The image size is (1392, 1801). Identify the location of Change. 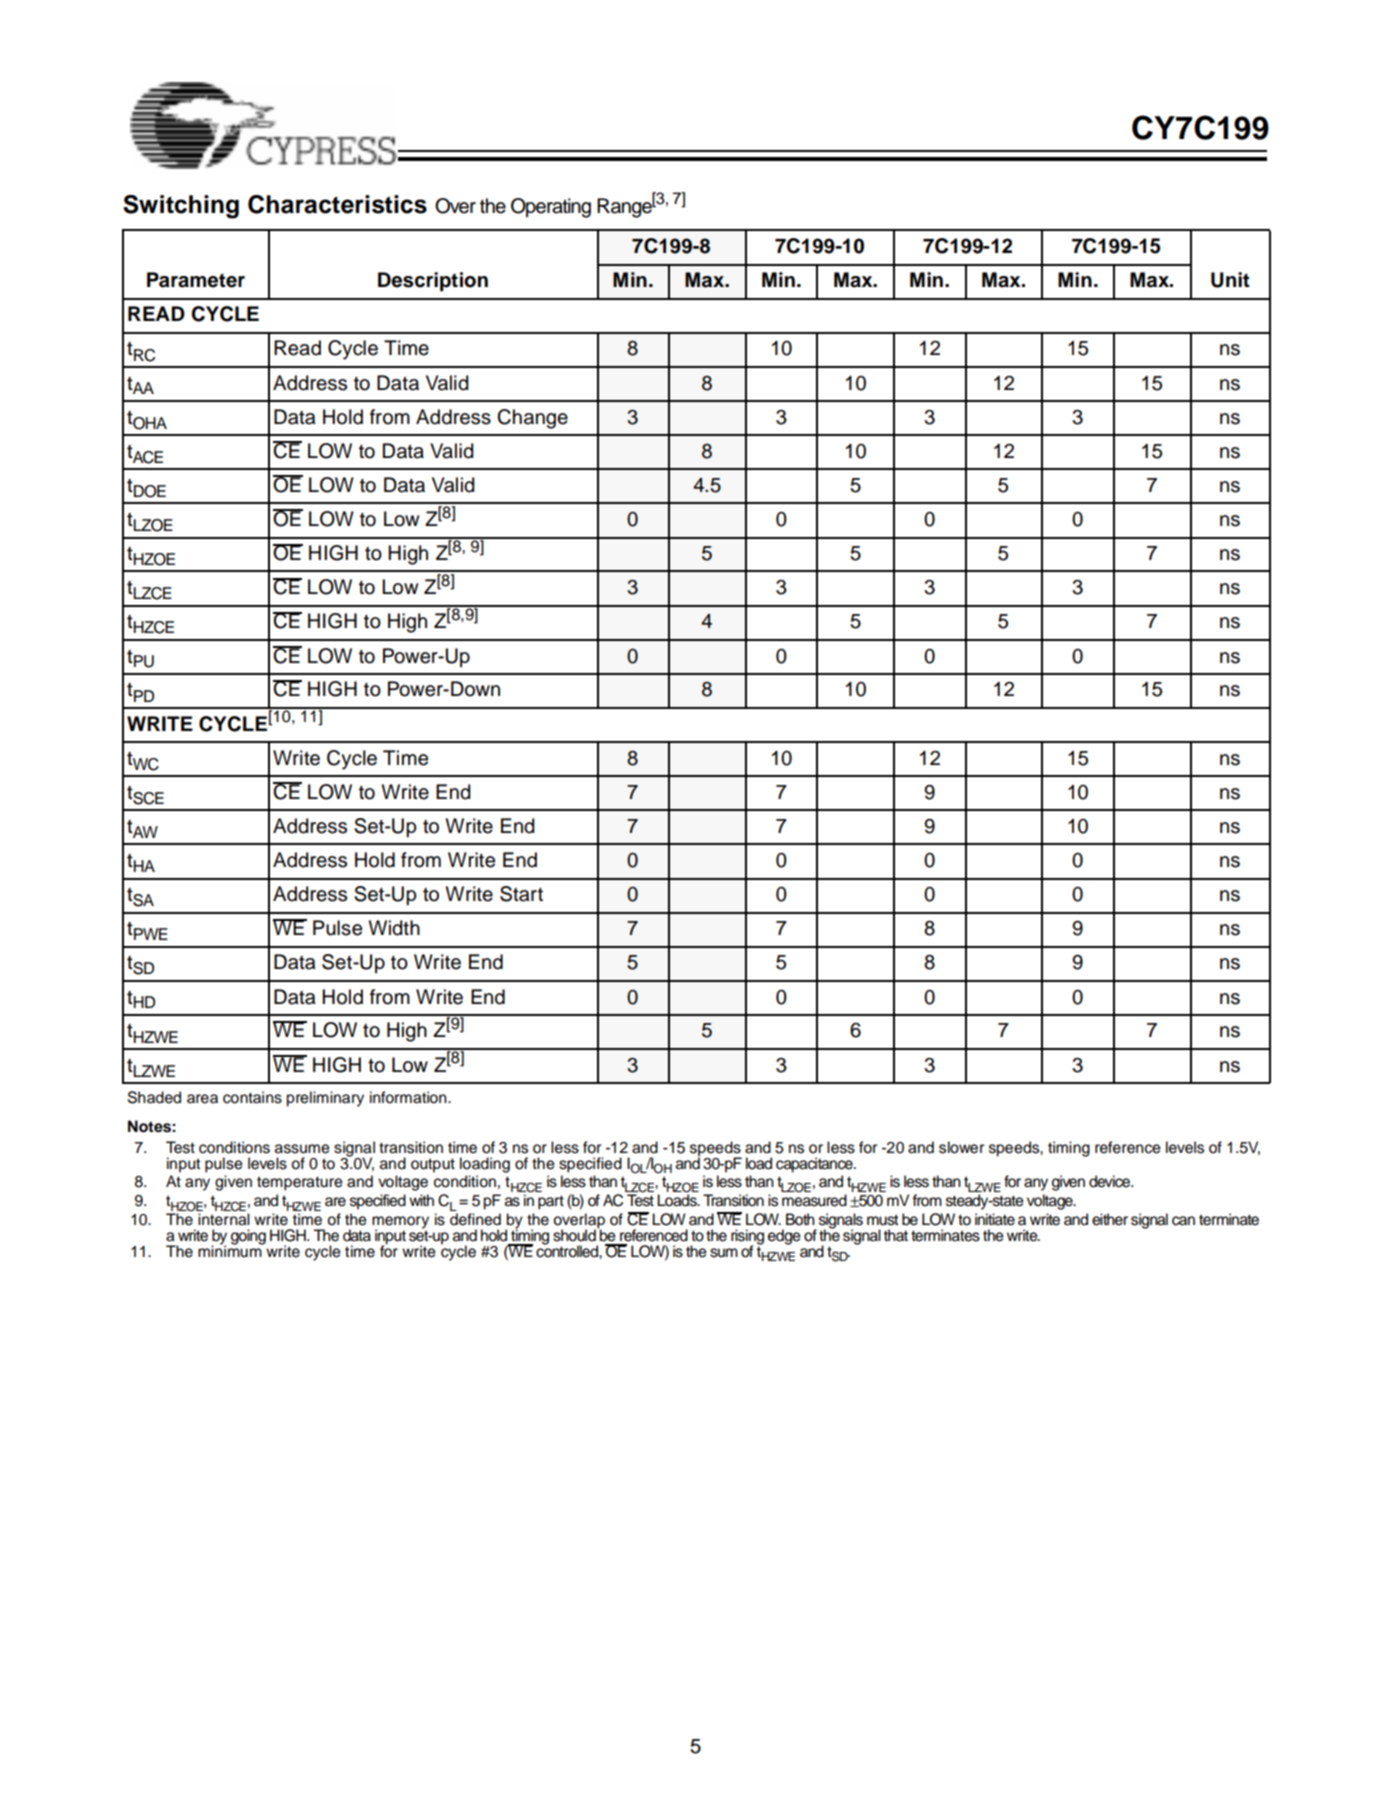
(532, 419).
